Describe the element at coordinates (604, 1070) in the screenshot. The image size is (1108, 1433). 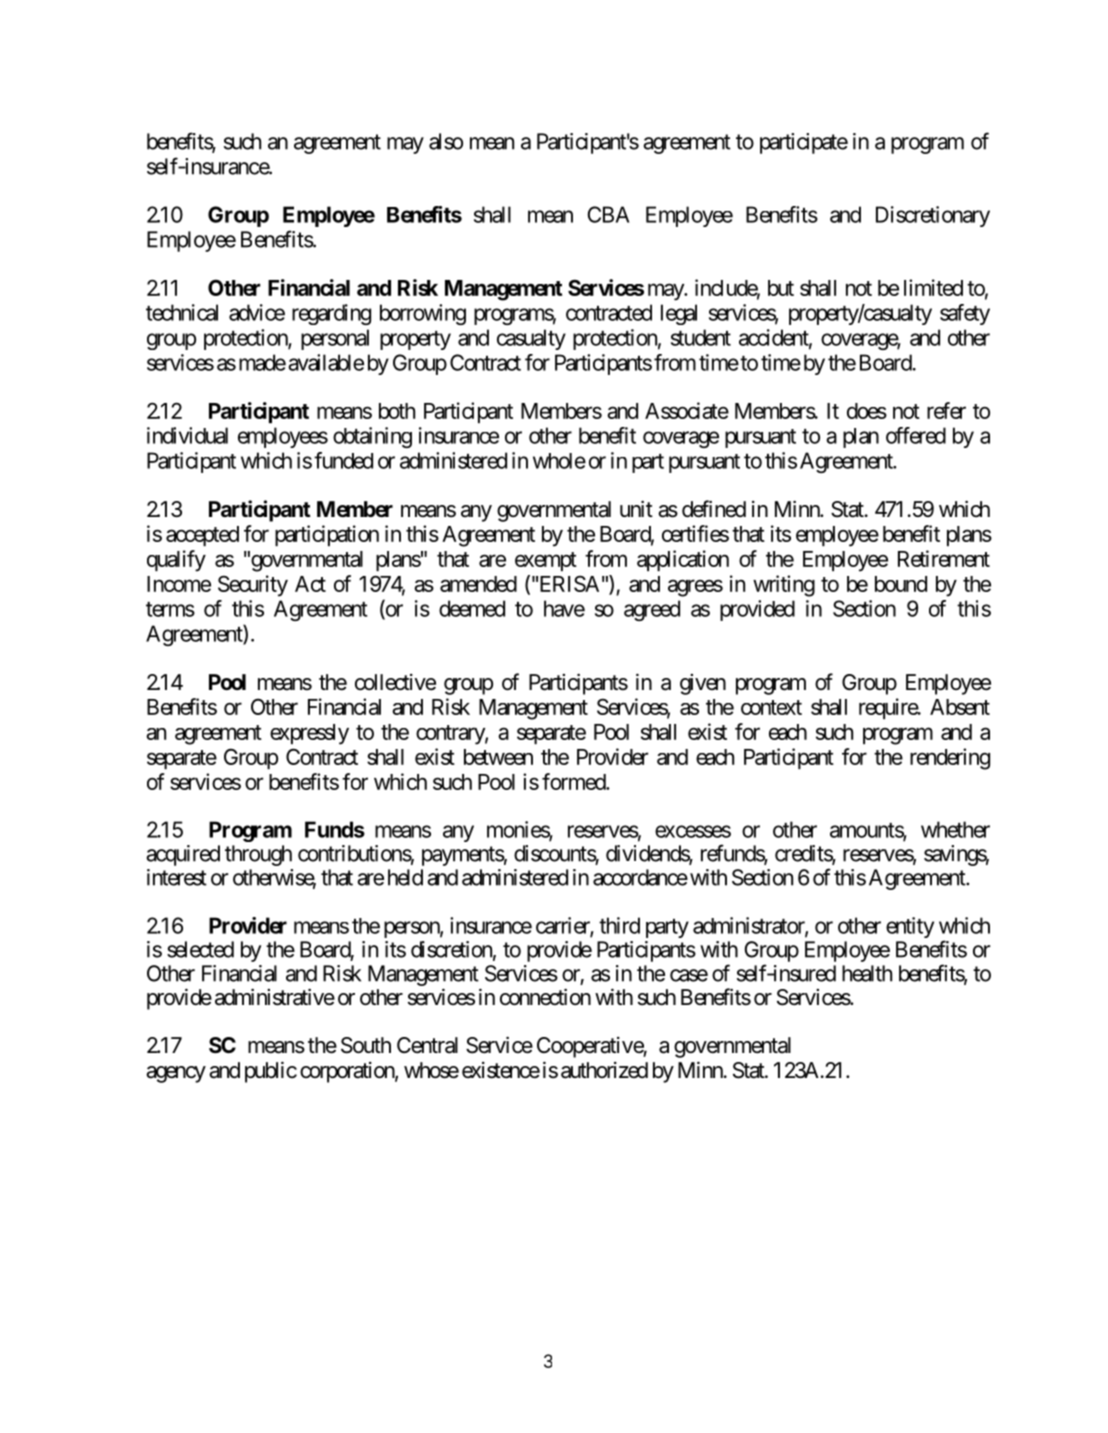
I see `authorized` at that location.
